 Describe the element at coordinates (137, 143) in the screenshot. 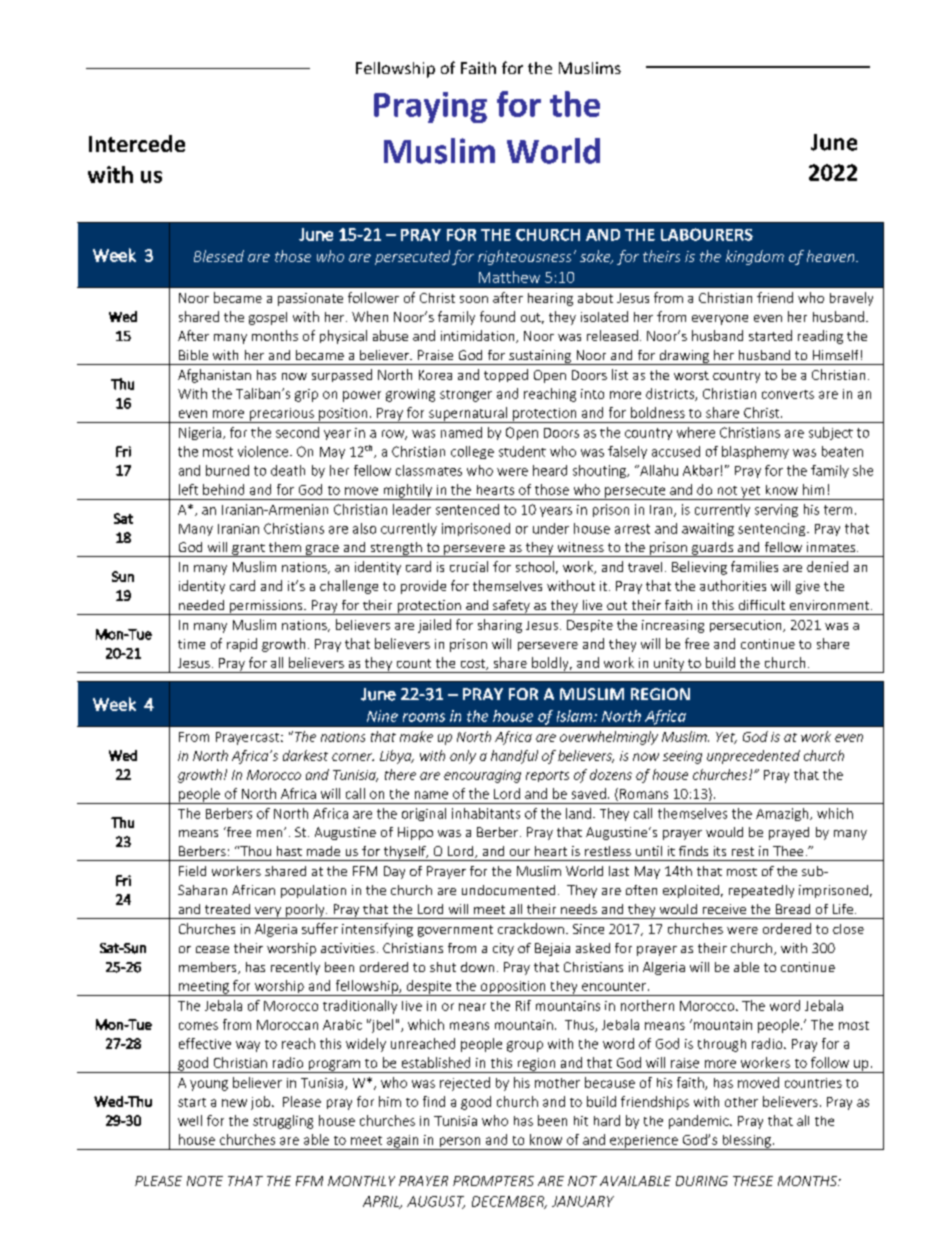

I see `Intercede` at that location.
